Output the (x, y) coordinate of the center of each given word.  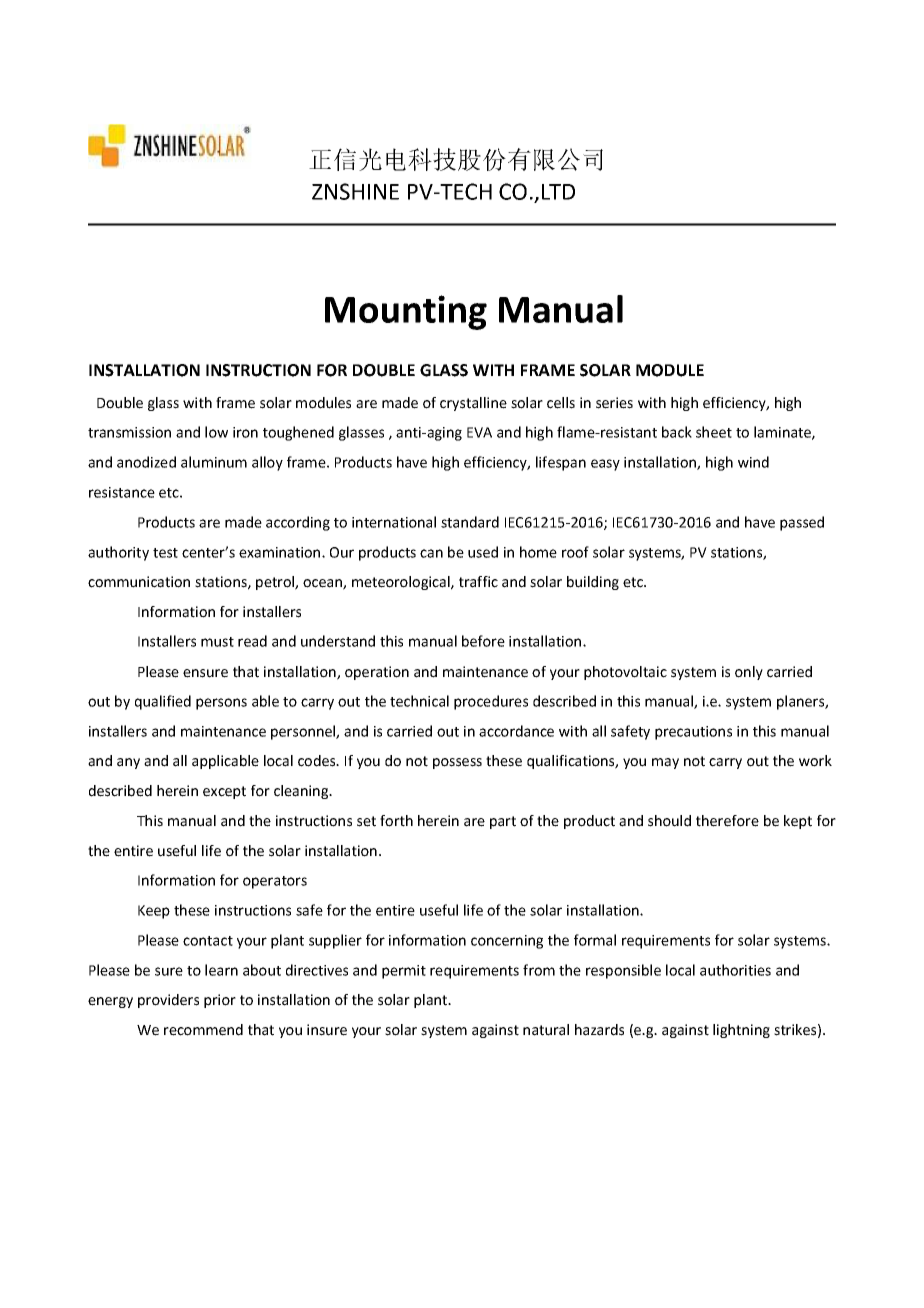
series (614, 403)
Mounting (406, 312)
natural (546, 1030)
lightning (741, 1031)
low (216, 432)
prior (220, 1001)
